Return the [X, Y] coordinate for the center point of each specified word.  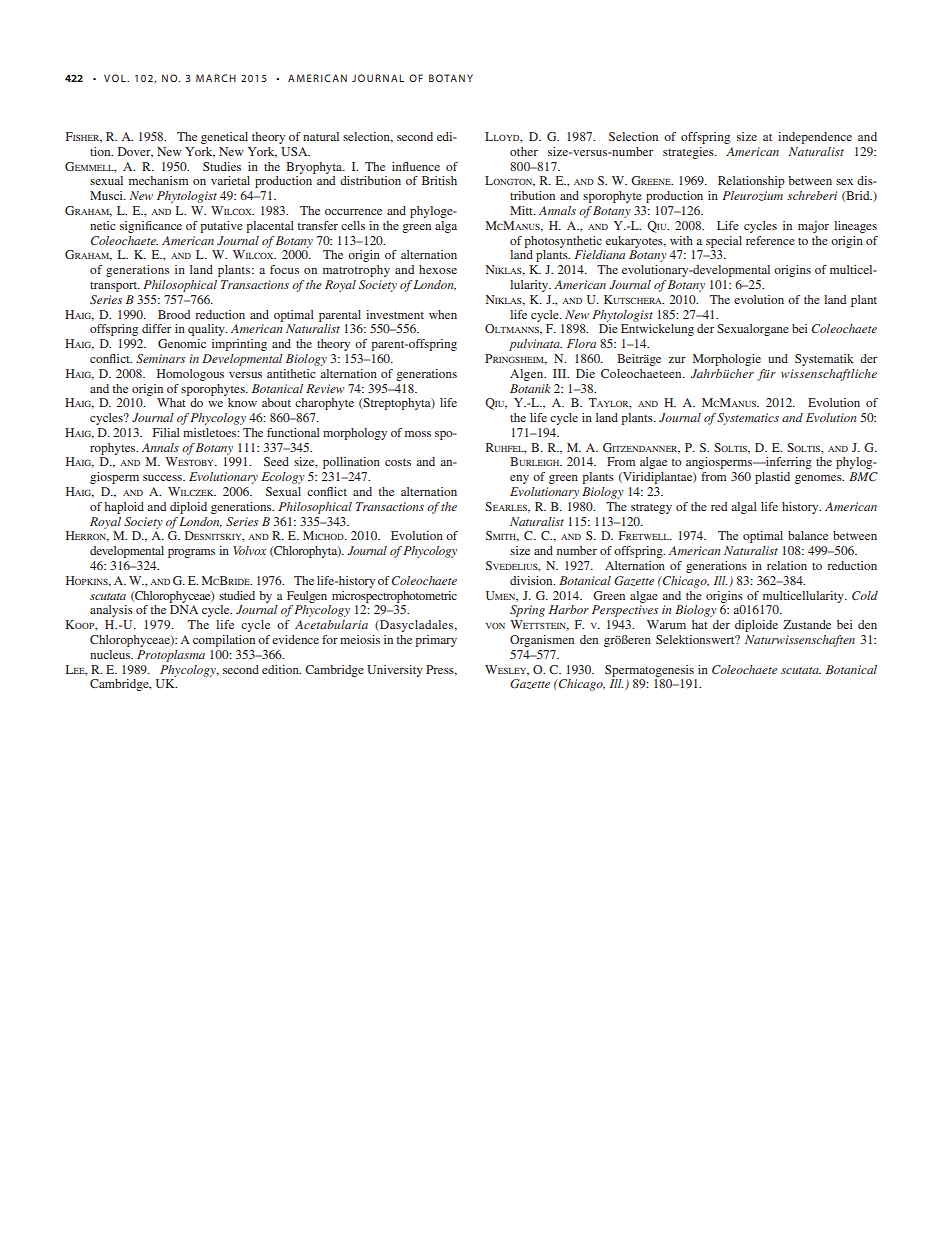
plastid [772, 478]
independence [815, 138]
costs [398, 462]
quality [207, 330]
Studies [222, 166]
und [778, 358]
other [524, 151]
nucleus [111, 654]
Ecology [283, 478]
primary [436, 641]
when [443, 314]
